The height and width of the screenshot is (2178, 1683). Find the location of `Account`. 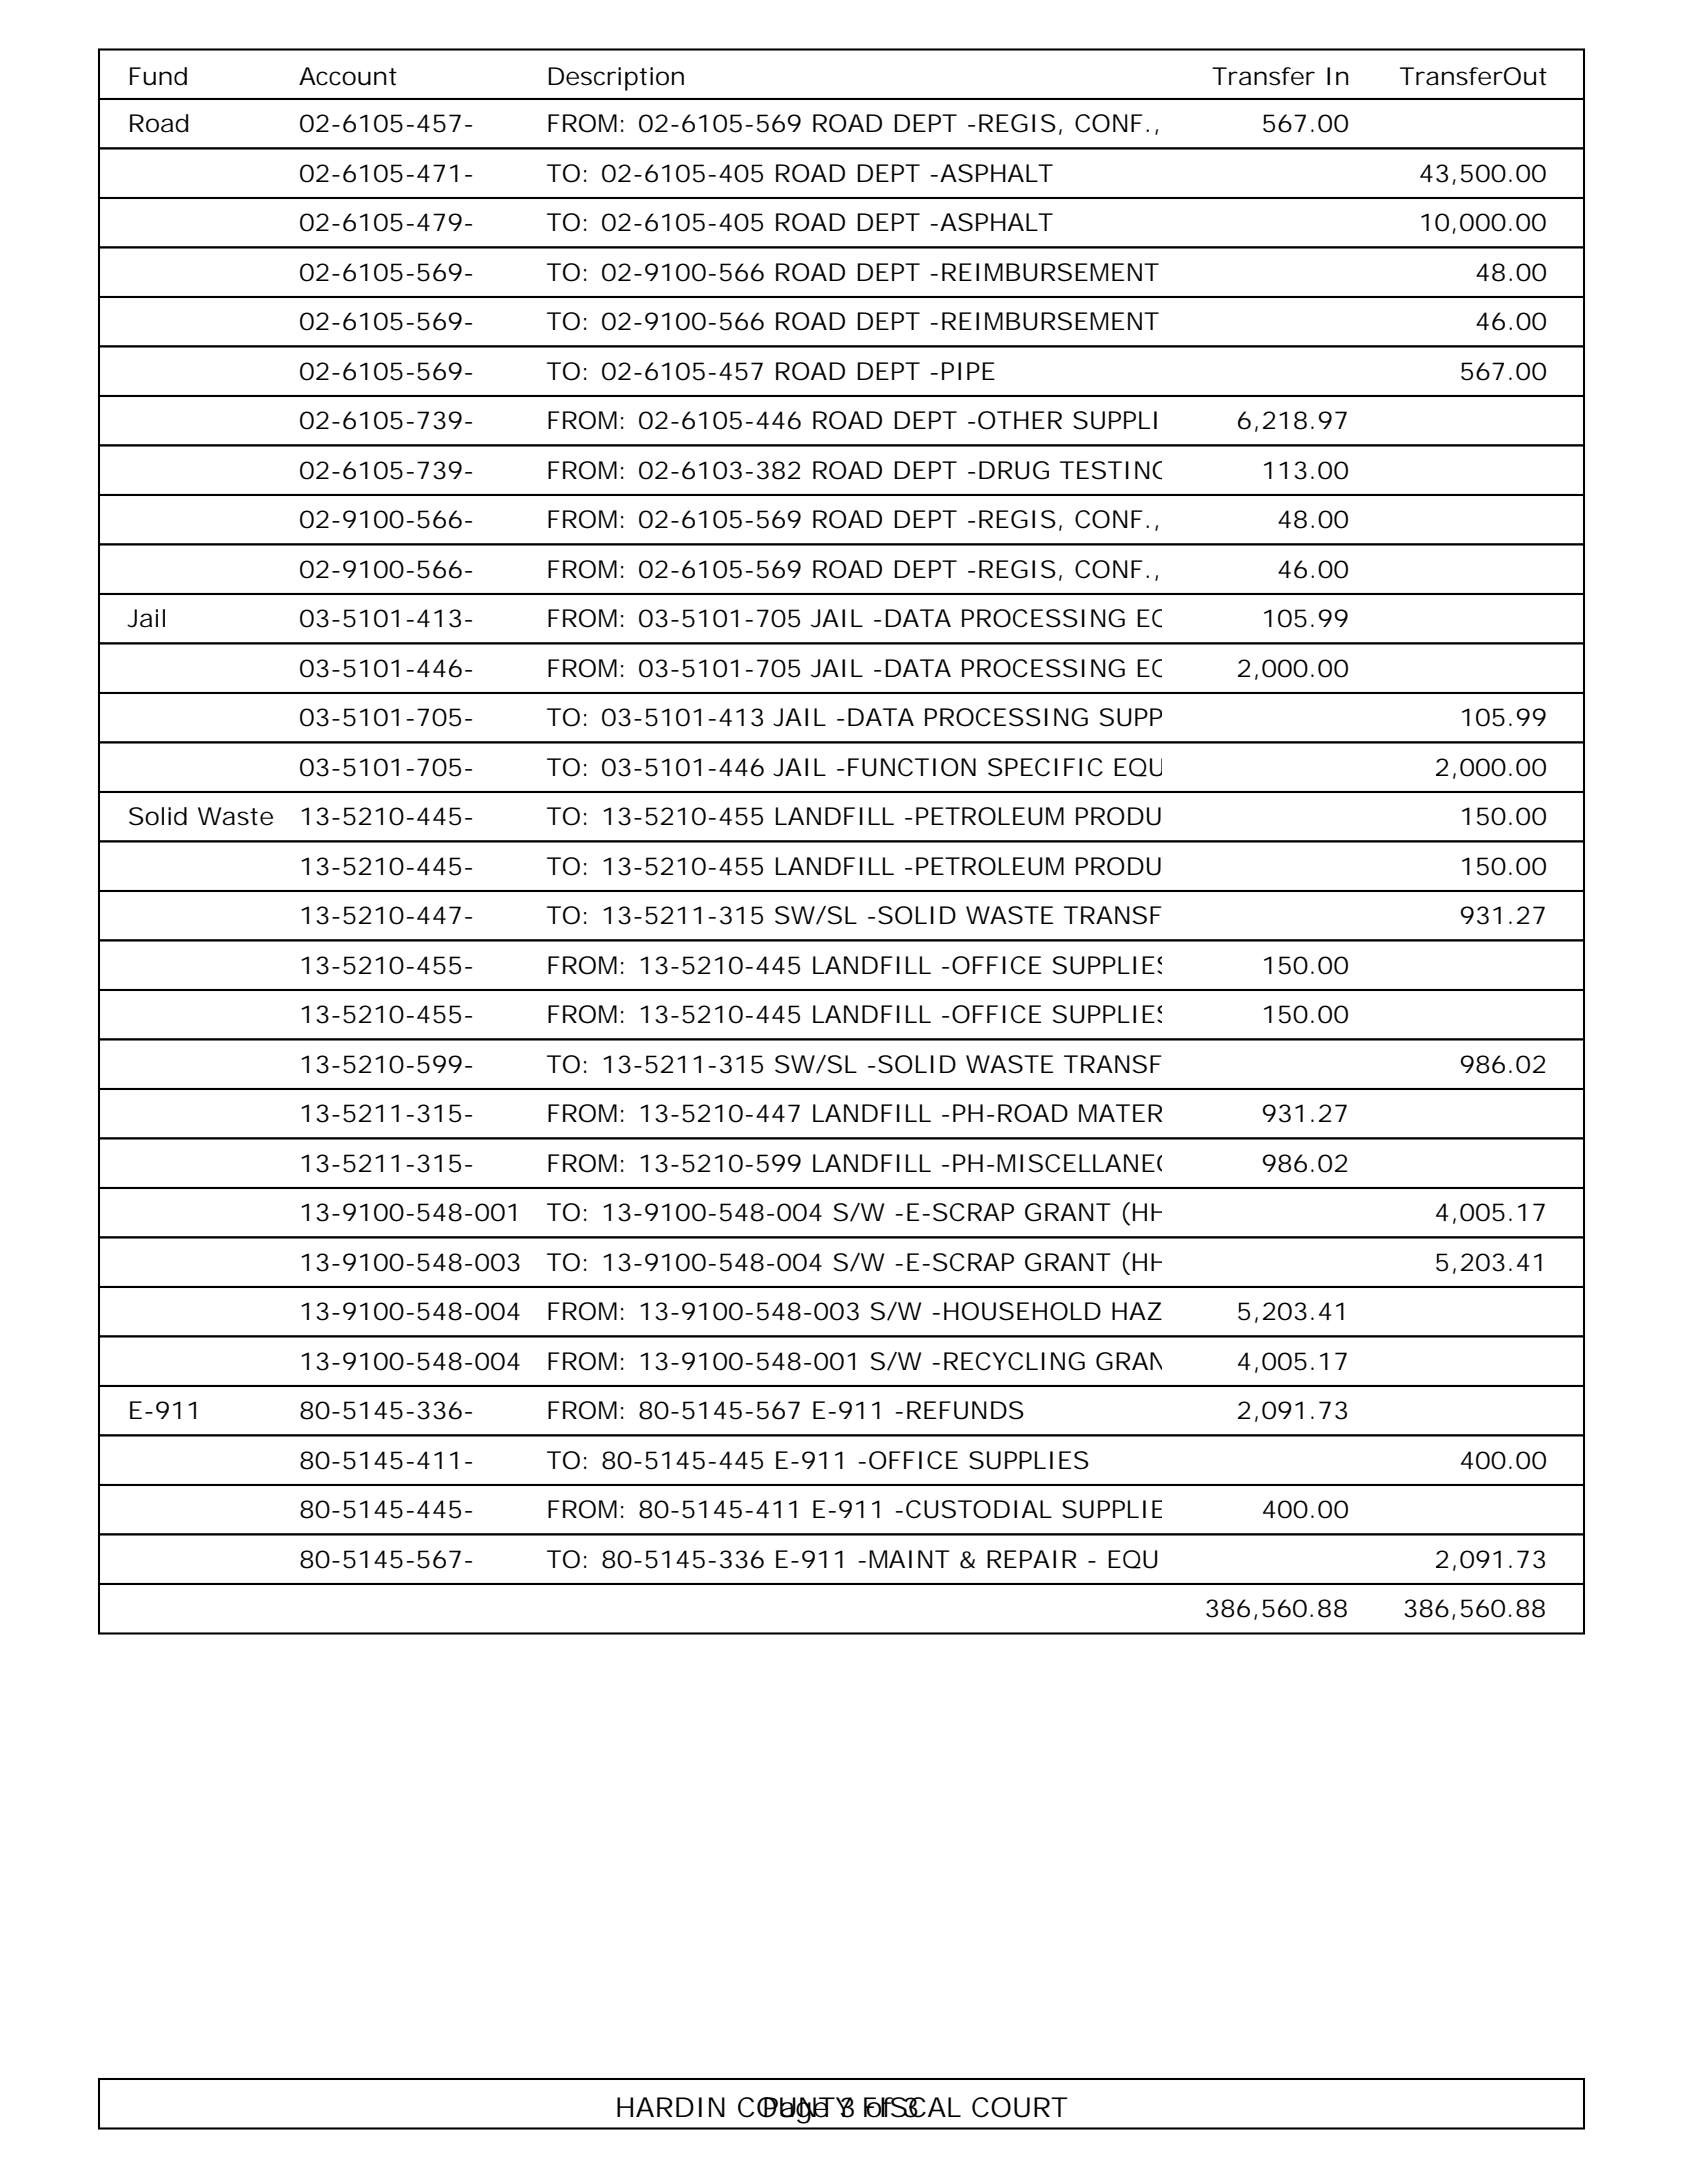

Account is located at coordinates (348, 76).
